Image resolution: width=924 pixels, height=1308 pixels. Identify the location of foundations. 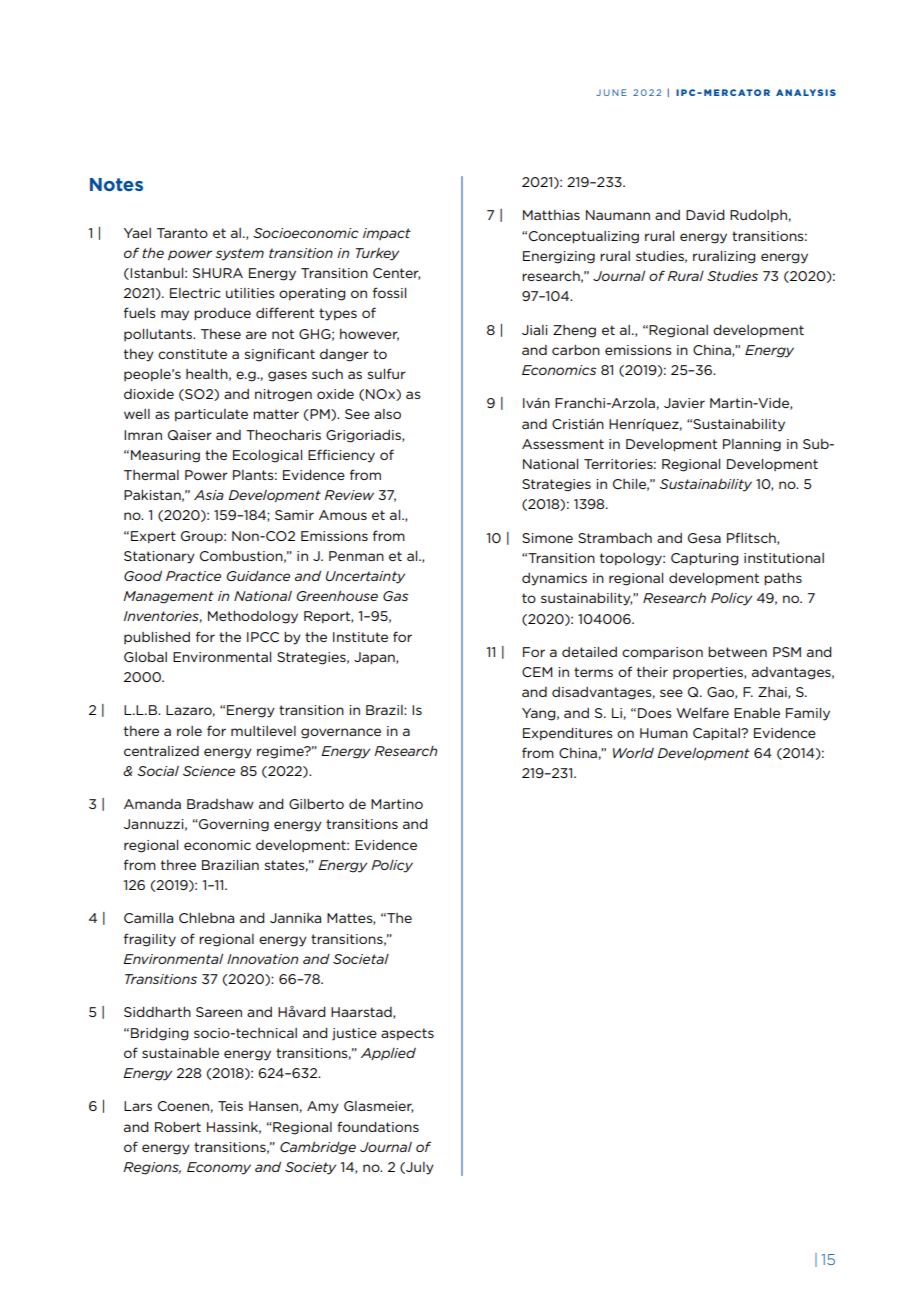
(378, 1126).
